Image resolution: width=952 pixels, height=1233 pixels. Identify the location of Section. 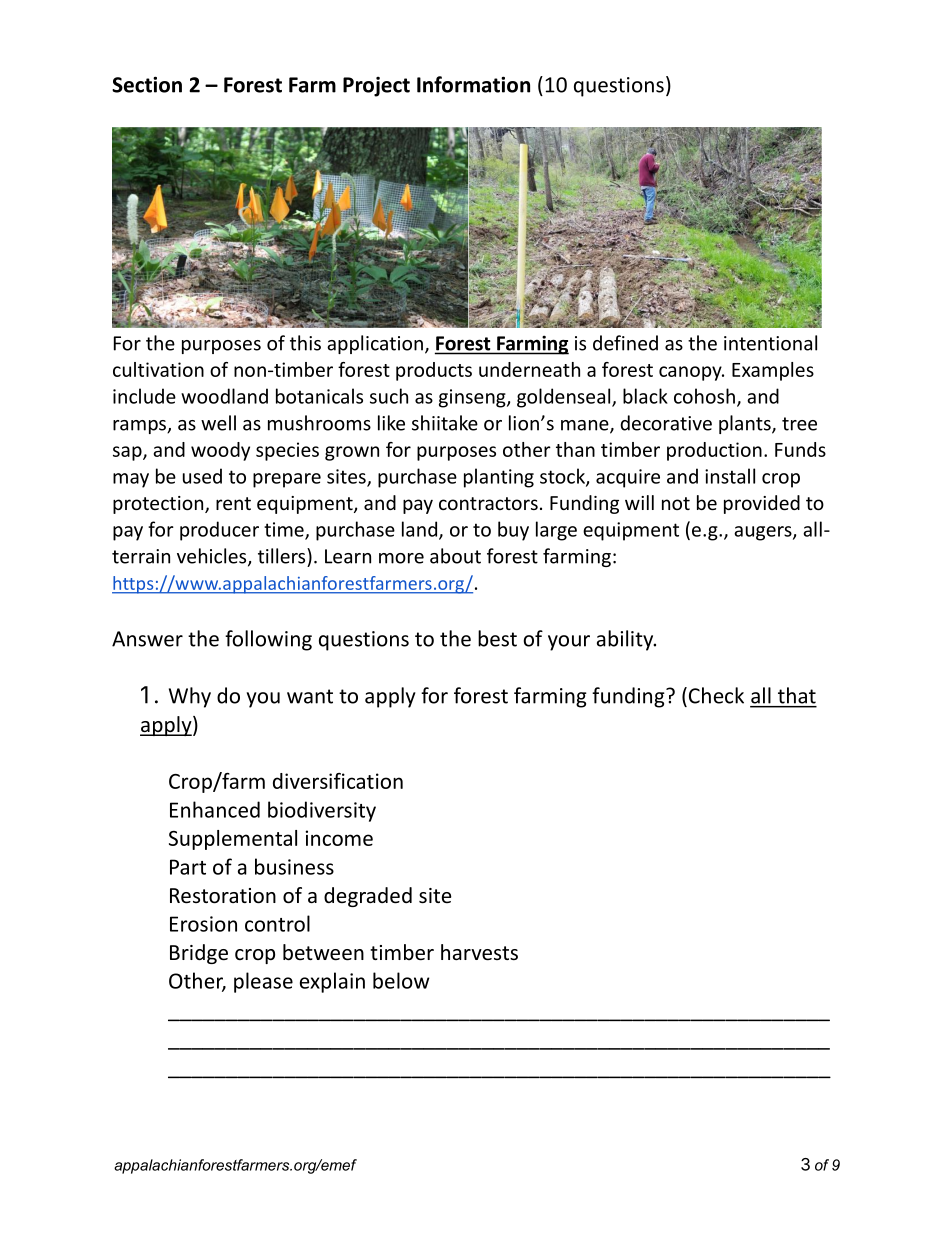
(147, 84).
